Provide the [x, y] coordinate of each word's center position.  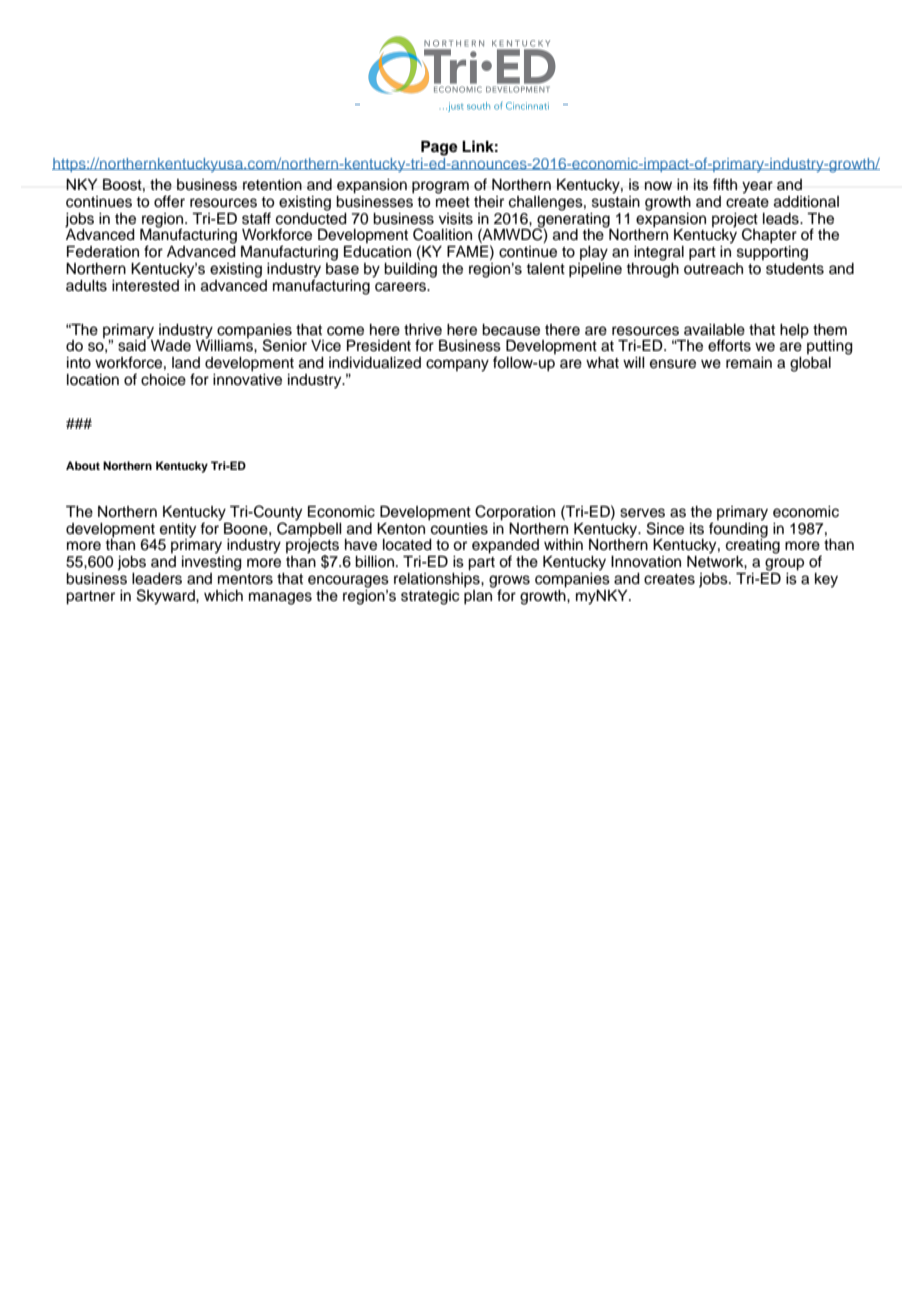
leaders [157, 579]
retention [272, 185]
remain [749, 363]
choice [163, 380]
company [457, 365]
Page [439, 148]
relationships [438, 579]
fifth [725, 184]
